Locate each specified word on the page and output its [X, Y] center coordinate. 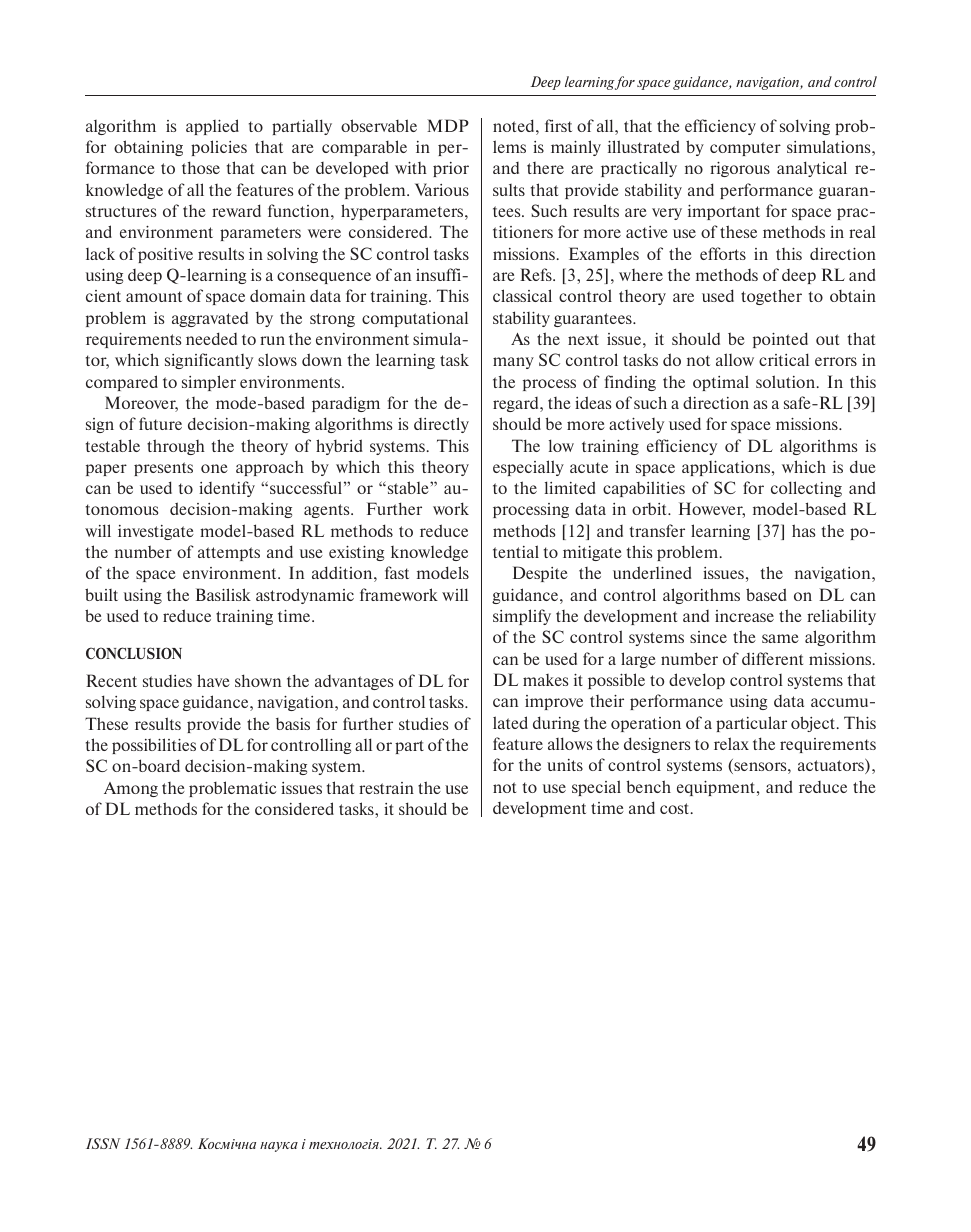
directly [441, 425]
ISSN [103, 1143]
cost [676, 808]
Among [131, 789]
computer [745, 149]
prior [451, 169]
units [565, 765]
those [201, 167]
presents [163, 469]
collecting [806, 489]
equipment [717, 788]
